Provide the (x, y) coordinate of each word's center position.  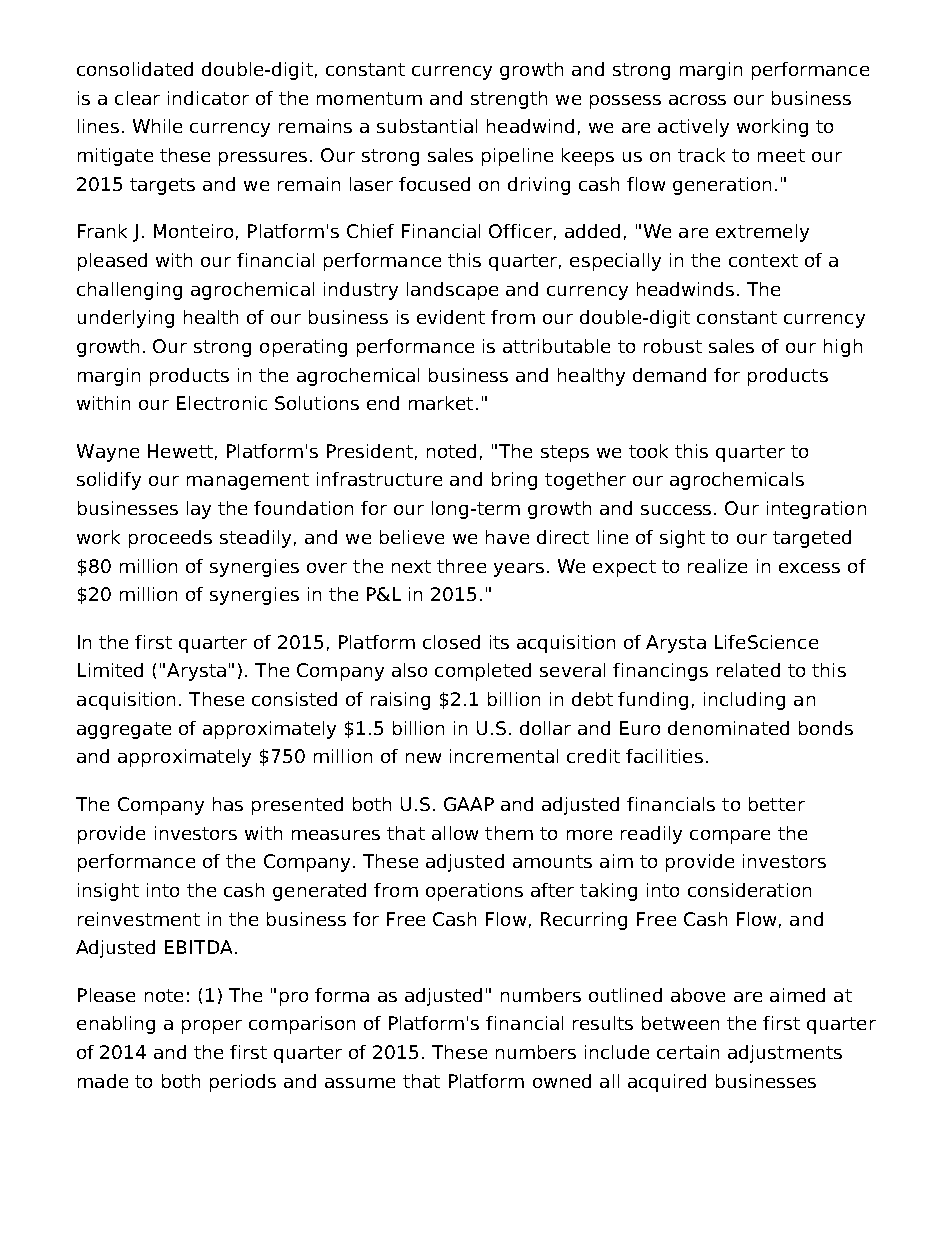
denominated (728, 728)
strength (509, 100)
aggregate (124, 730)
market (441, 403)
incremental (504, 756)
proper (212, 1027)
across (697, 100)
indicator (208, 98)
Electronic (222, 403)
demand (669, 375)
